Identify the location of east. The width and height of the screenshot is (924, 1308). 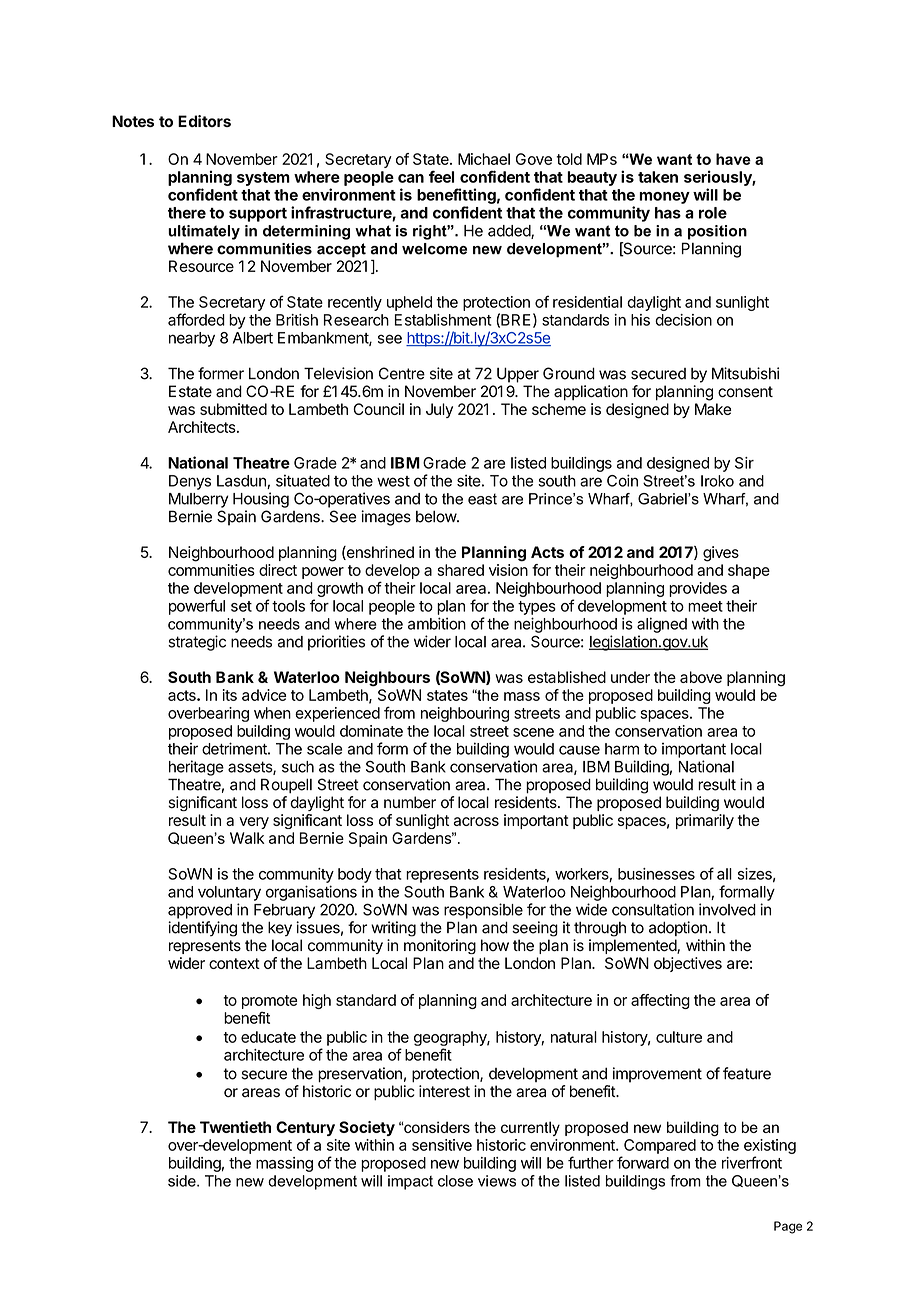
(482, 499).
